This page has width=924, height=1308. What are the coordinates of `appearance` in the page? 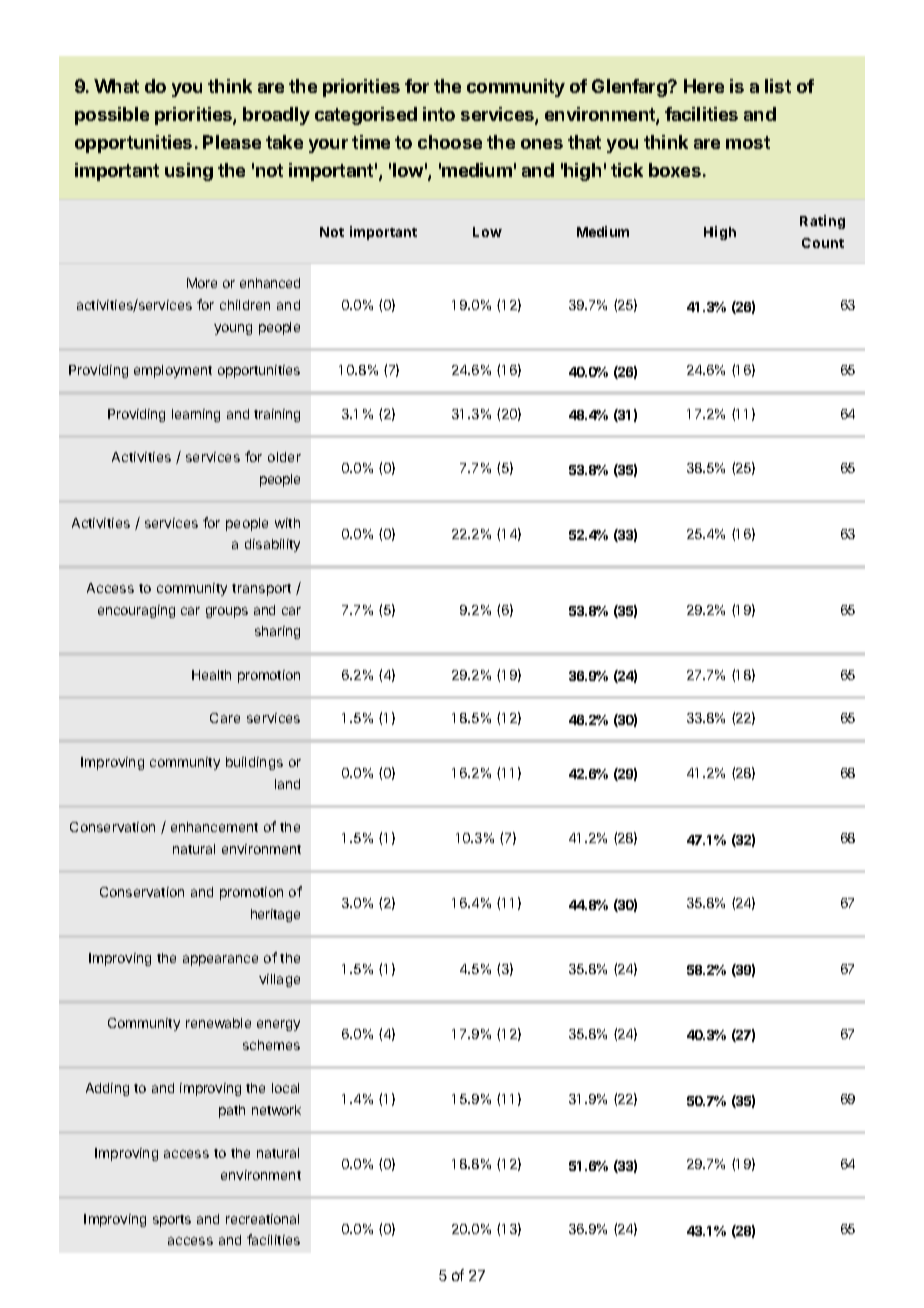 It's located at (220, 960).
